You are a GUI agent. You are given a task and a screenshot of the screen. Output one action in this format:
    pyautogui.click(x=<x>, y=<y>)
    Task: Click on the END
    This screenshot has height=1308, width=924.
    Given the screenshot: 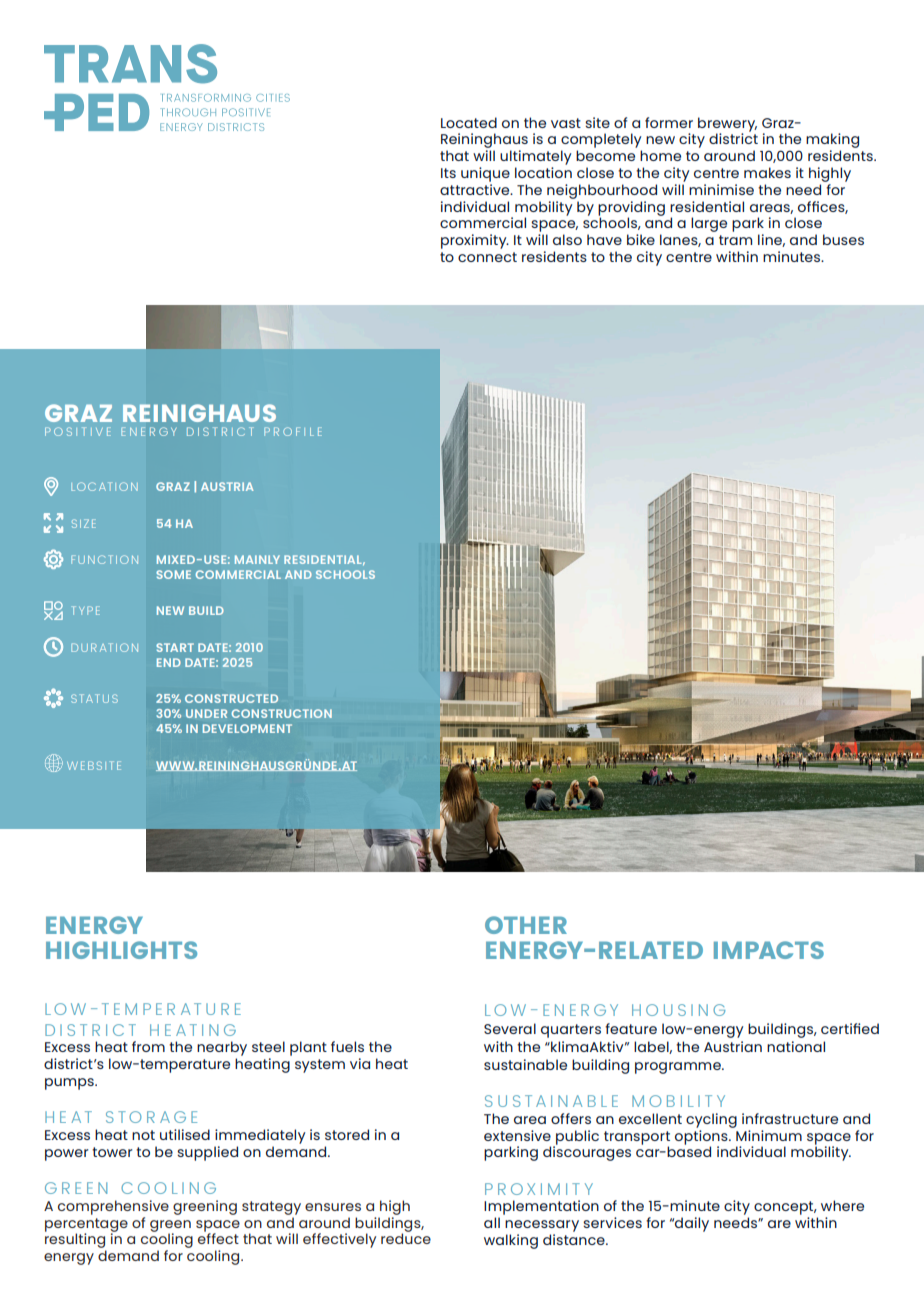 What is the action you would take?
    pyautogui.click(x=169, y=662)
